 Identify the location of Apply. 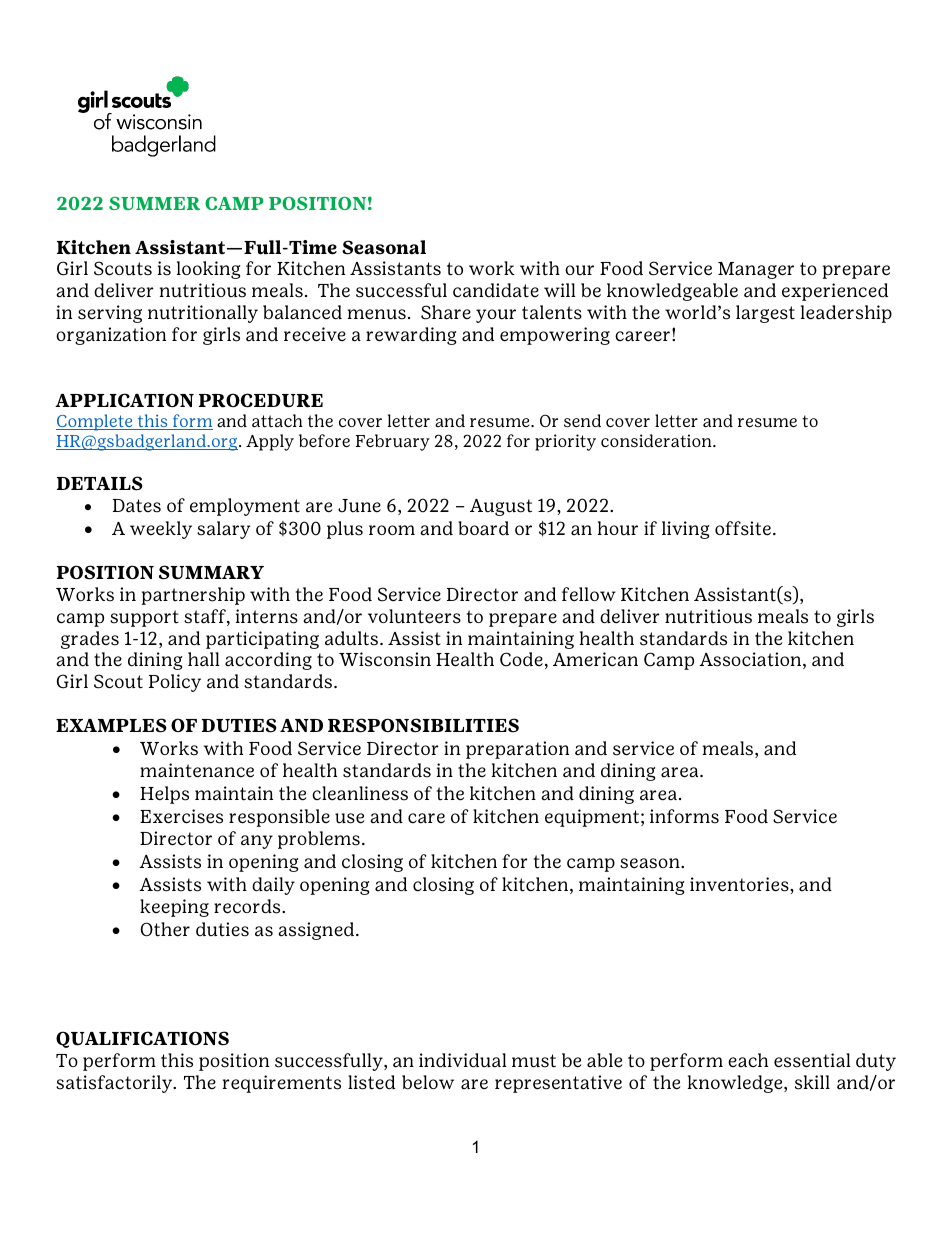
(270, 442).
